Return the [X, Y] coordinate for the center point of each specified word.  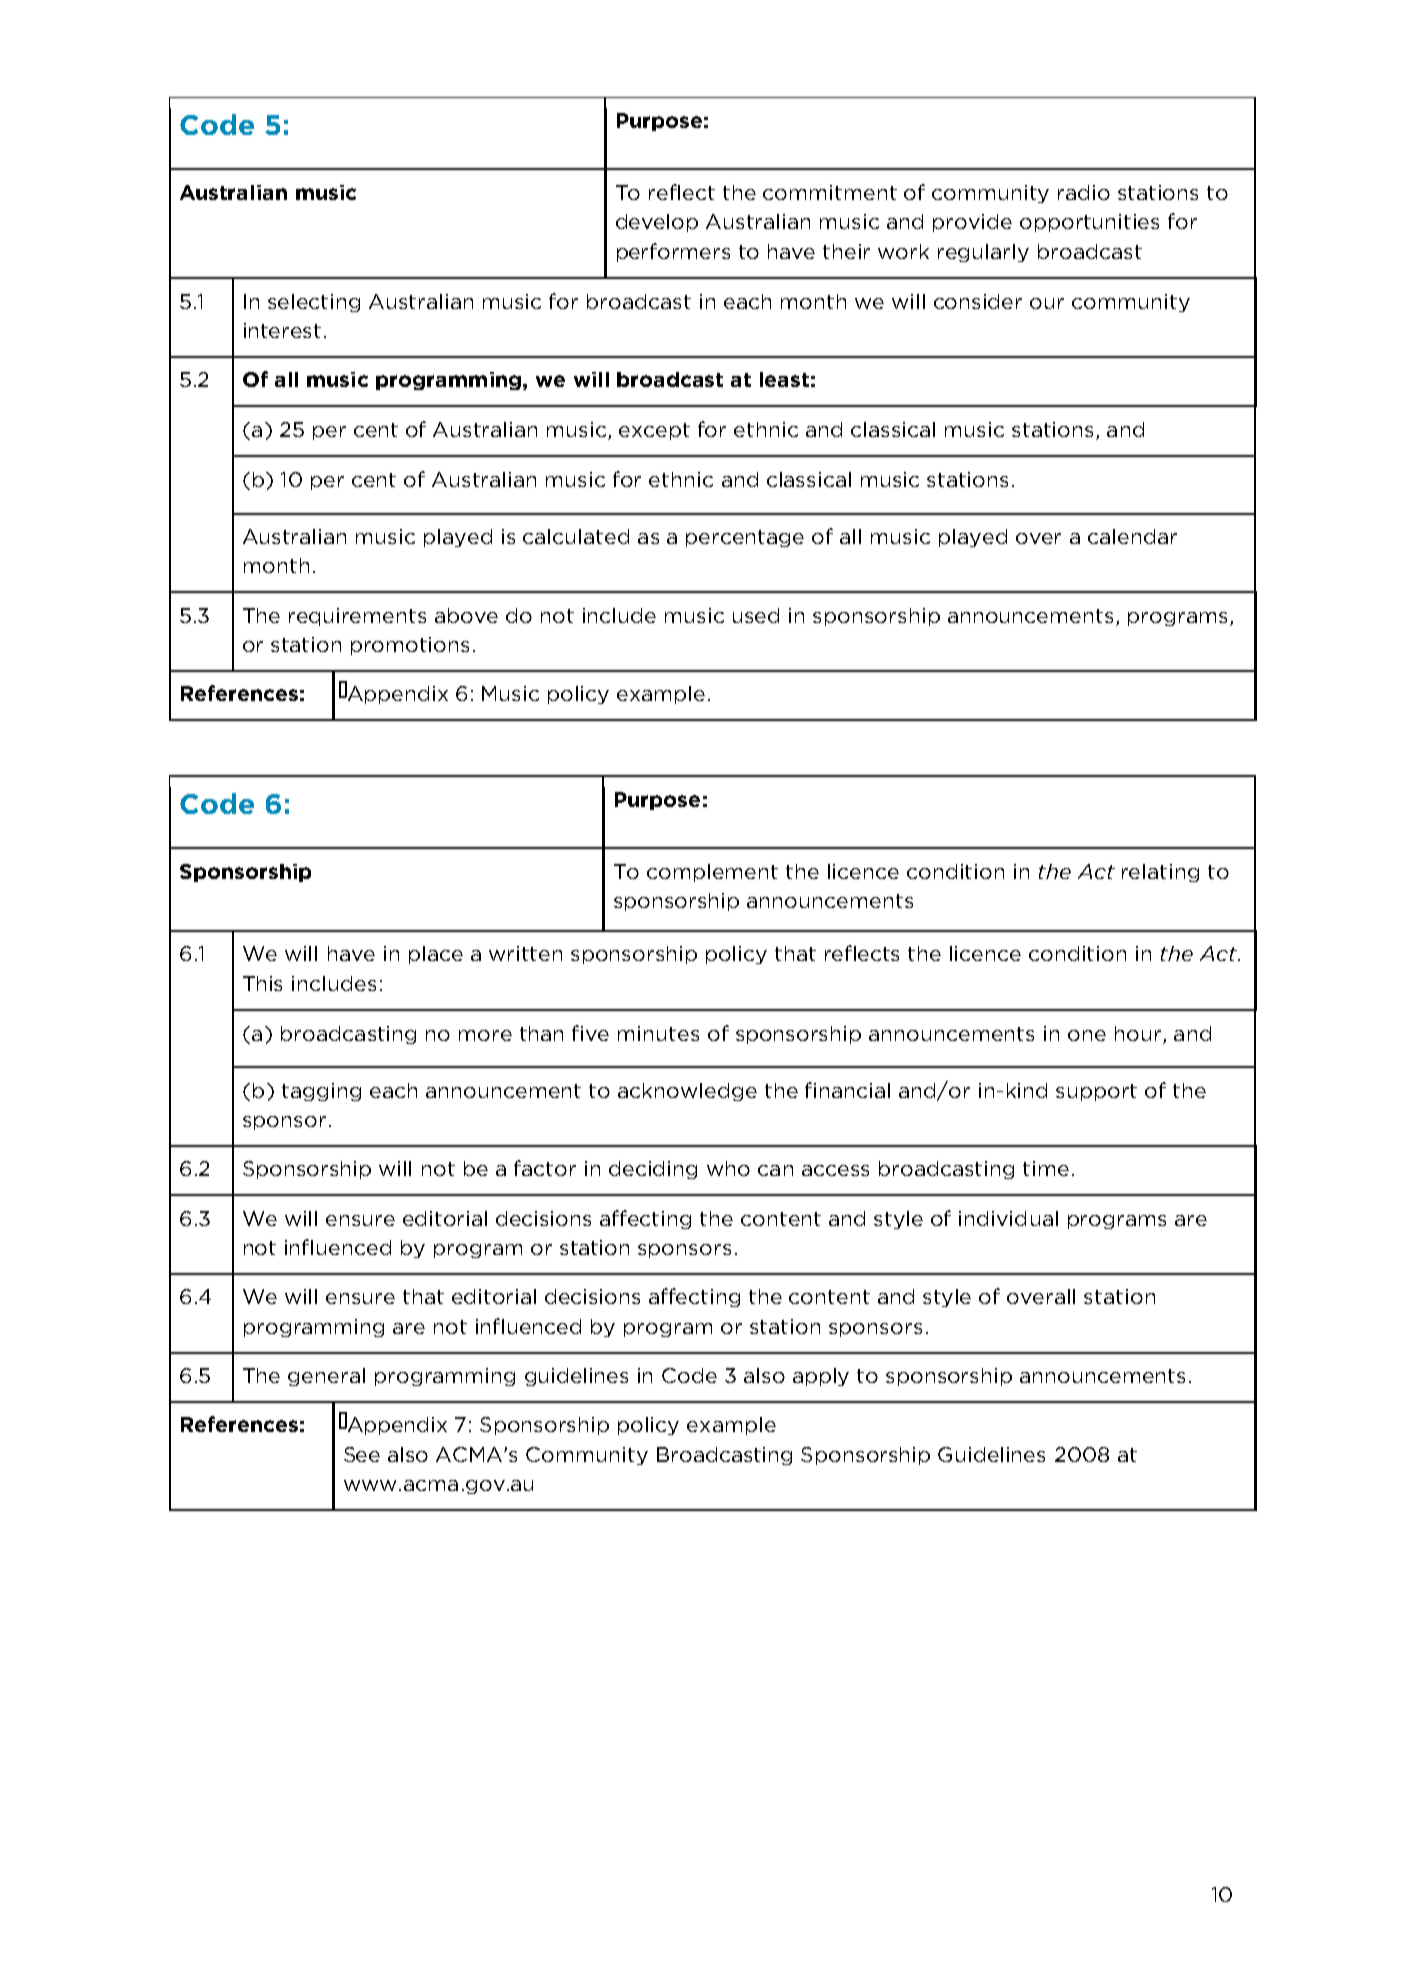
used [756, 615]
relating [1160, 873]
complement [712, 873]
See [362, 1454]
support [1096, 1092]
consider [978, 301]
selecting [314, 303]
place [436, 955]
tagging [321, 1092]
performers [673, 252]
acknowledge [687, 1092]
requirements [357, 617]
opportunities [1089, 223]
